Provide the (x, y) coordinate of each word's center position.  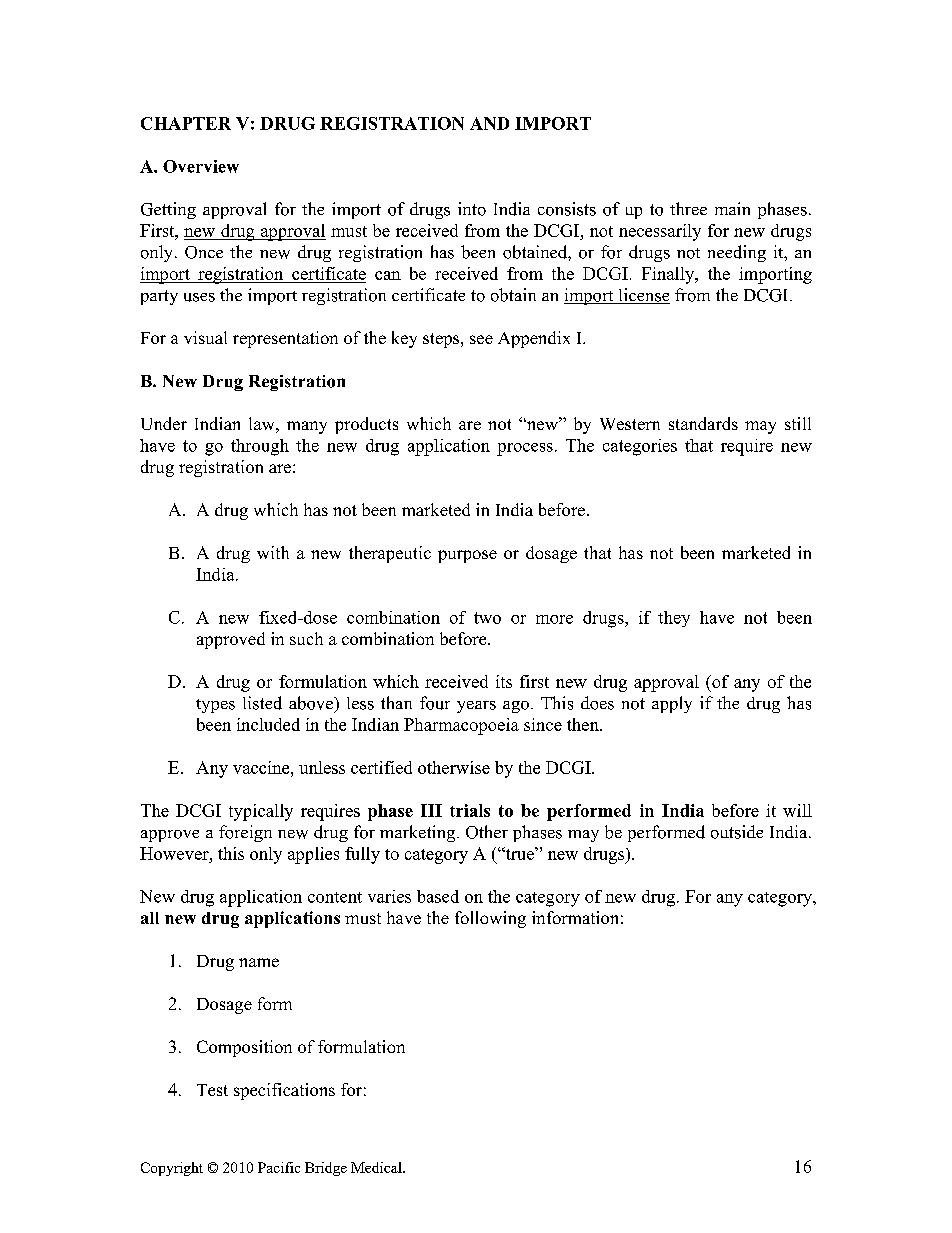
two (487, 618)
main (732, 208)
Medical (377, 1167)
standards (703, 423)
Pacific (279, 1167)
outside (737, 832)
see (481, 339)
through (260, 447)
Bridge (326, 1169)
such (306, 638)
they (674, 619)
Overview (201, 166)
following (490, 919)
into (472, 209)
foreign (245, 833)
